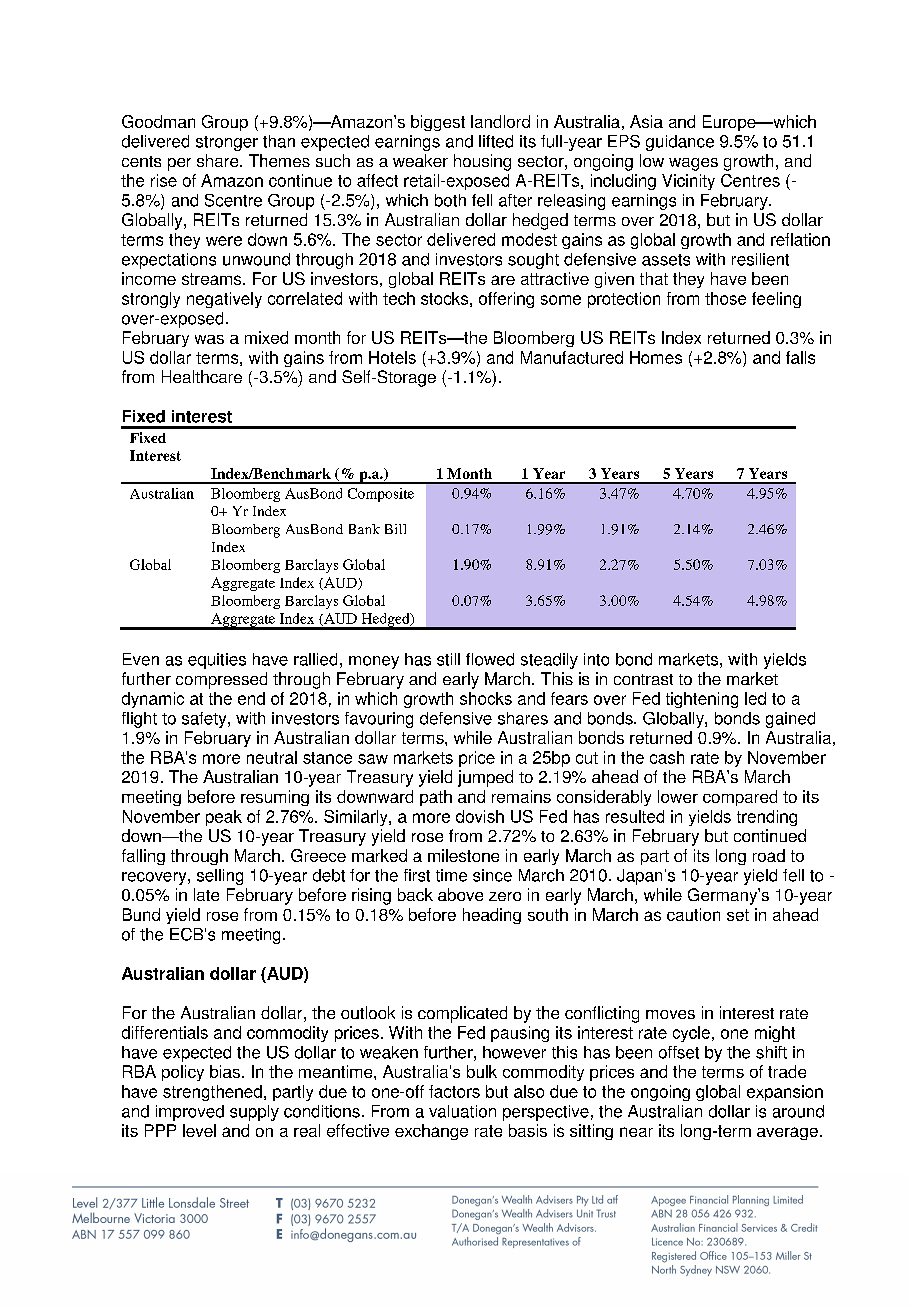 The height and width of the page is (1308, 924). I want to click on tightening, so click(702, 700).
